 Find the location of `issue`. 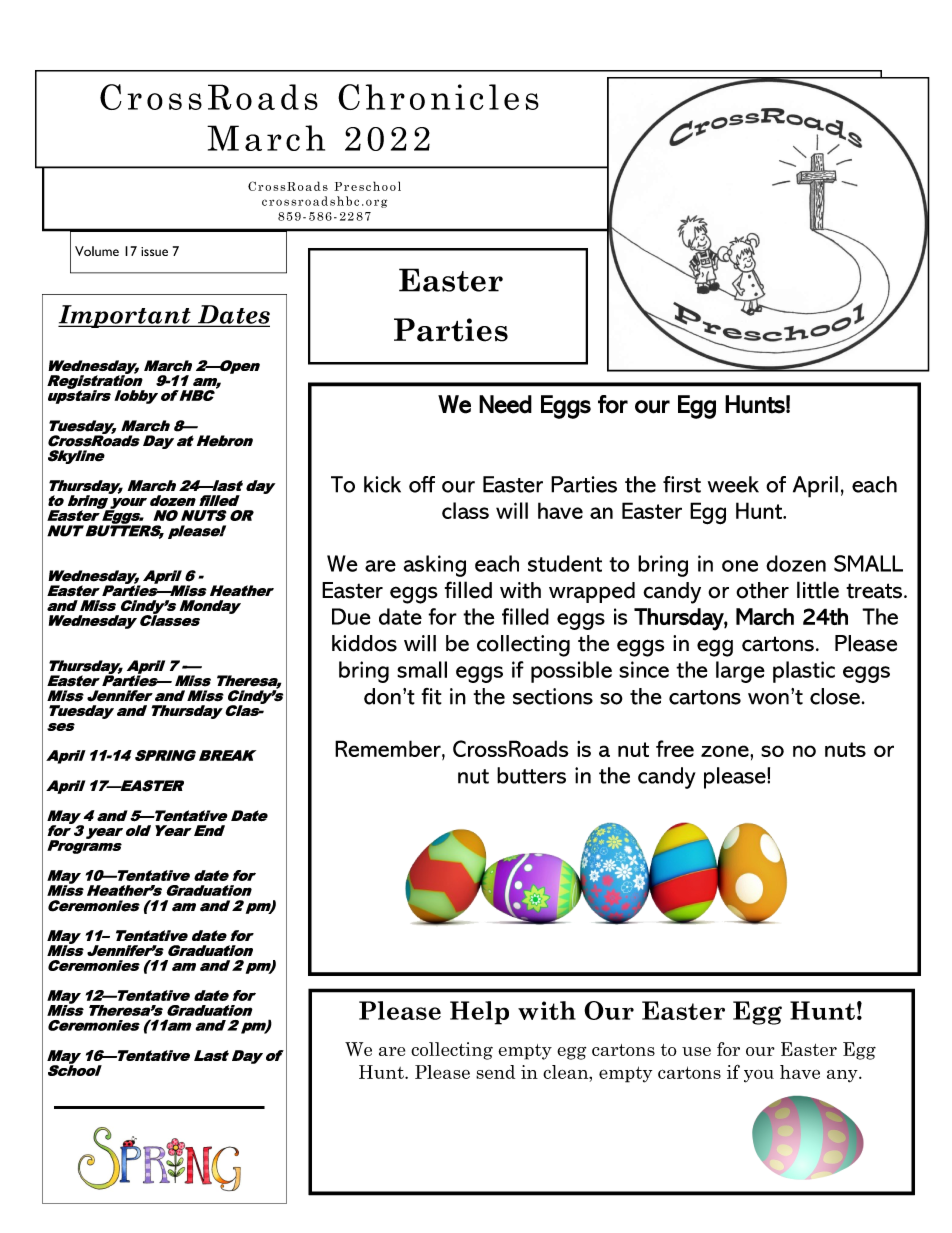

issue is located at coordinates (154, 251).
